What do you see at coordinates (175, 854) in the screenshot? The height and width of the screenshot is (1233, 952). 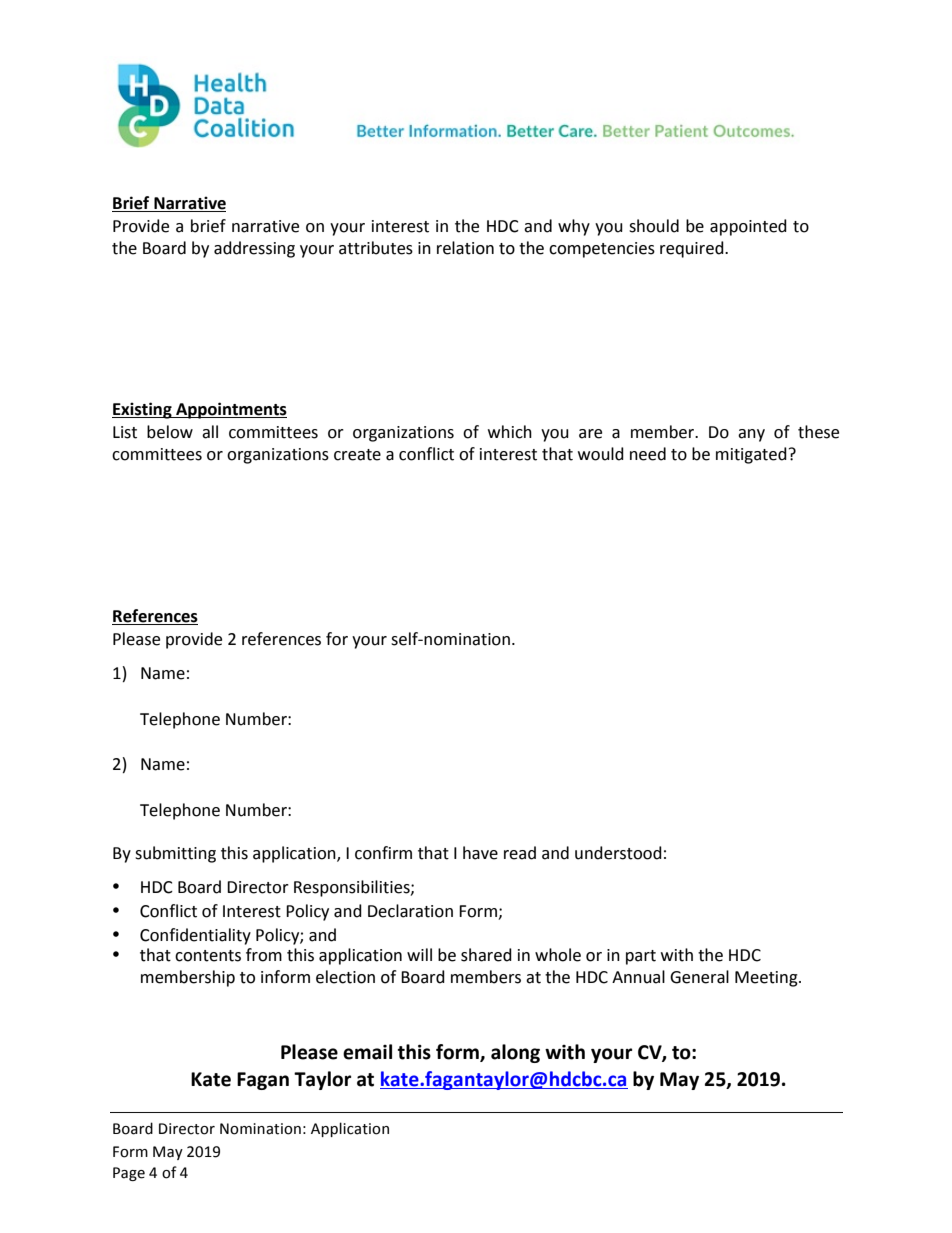 I see `submitting` at bounding box center [175, 854].
